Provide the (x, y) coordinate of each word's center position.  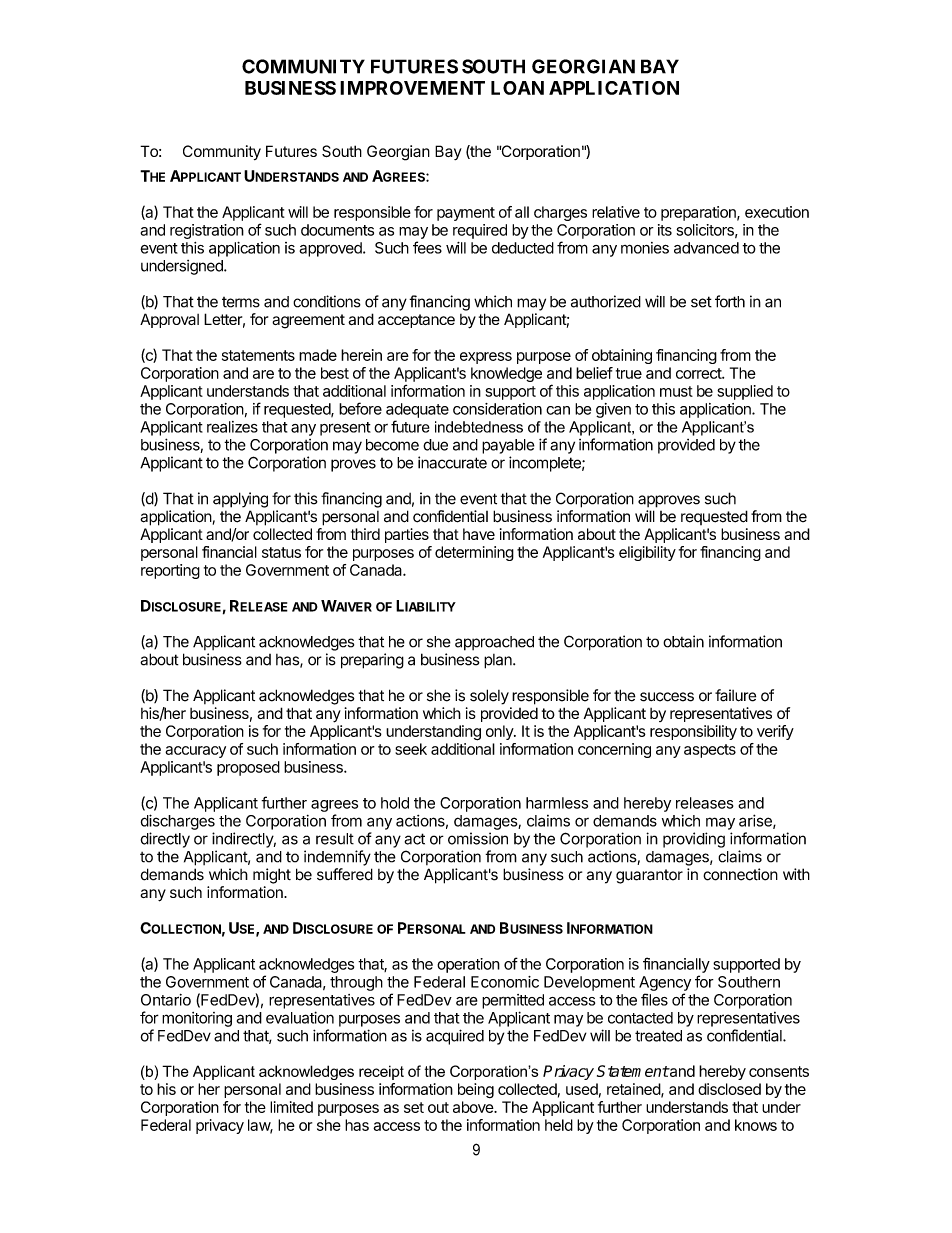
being (476, 1090)
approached (494, 643)
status (281, 552)
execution (777, 212)
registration (207, 231)
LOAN (517, 88)
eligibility (647, 553)
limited (291, 1107)
